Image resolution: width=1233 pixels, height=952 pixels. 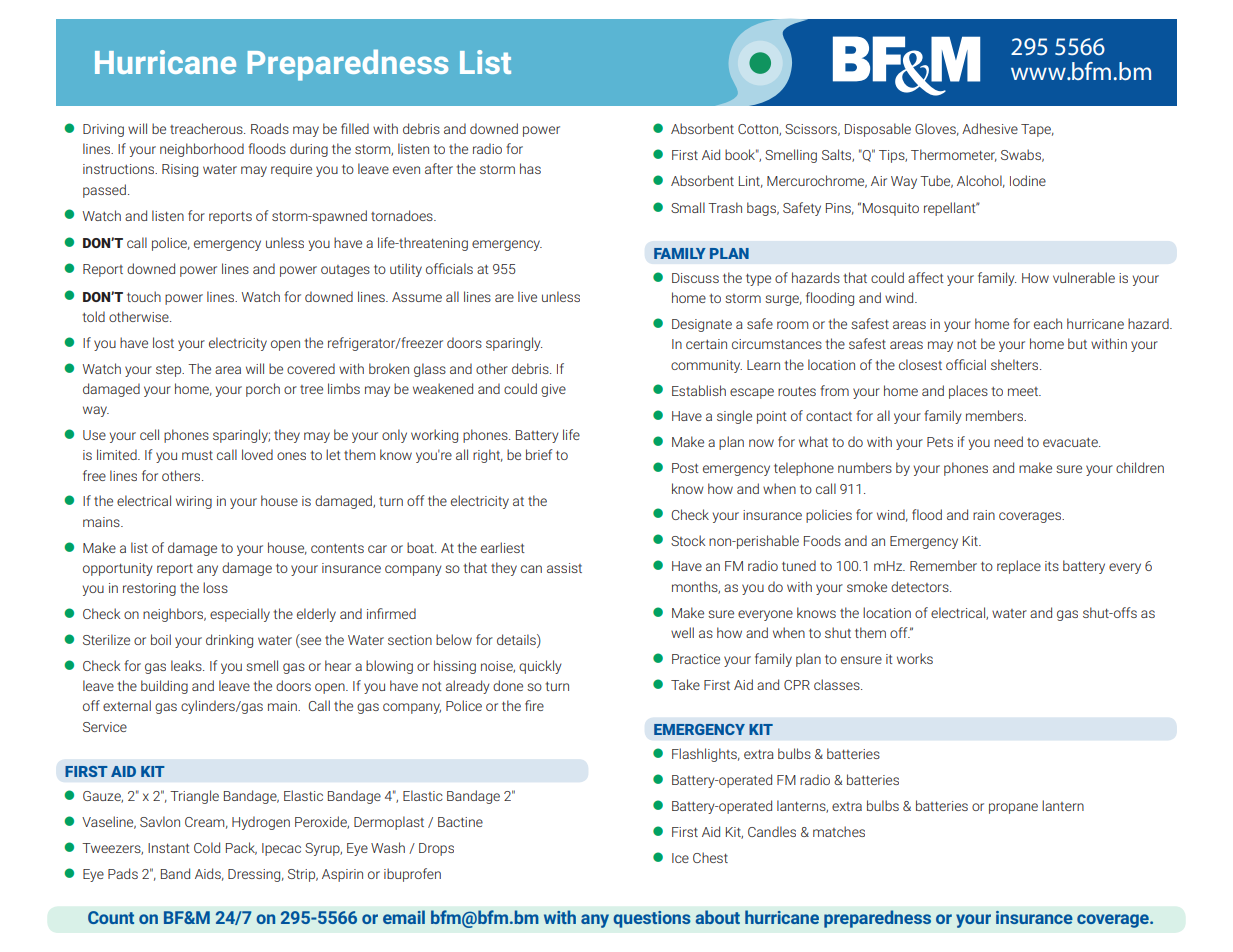 I want to click on Swabs, so click(x=1022, y=155).
